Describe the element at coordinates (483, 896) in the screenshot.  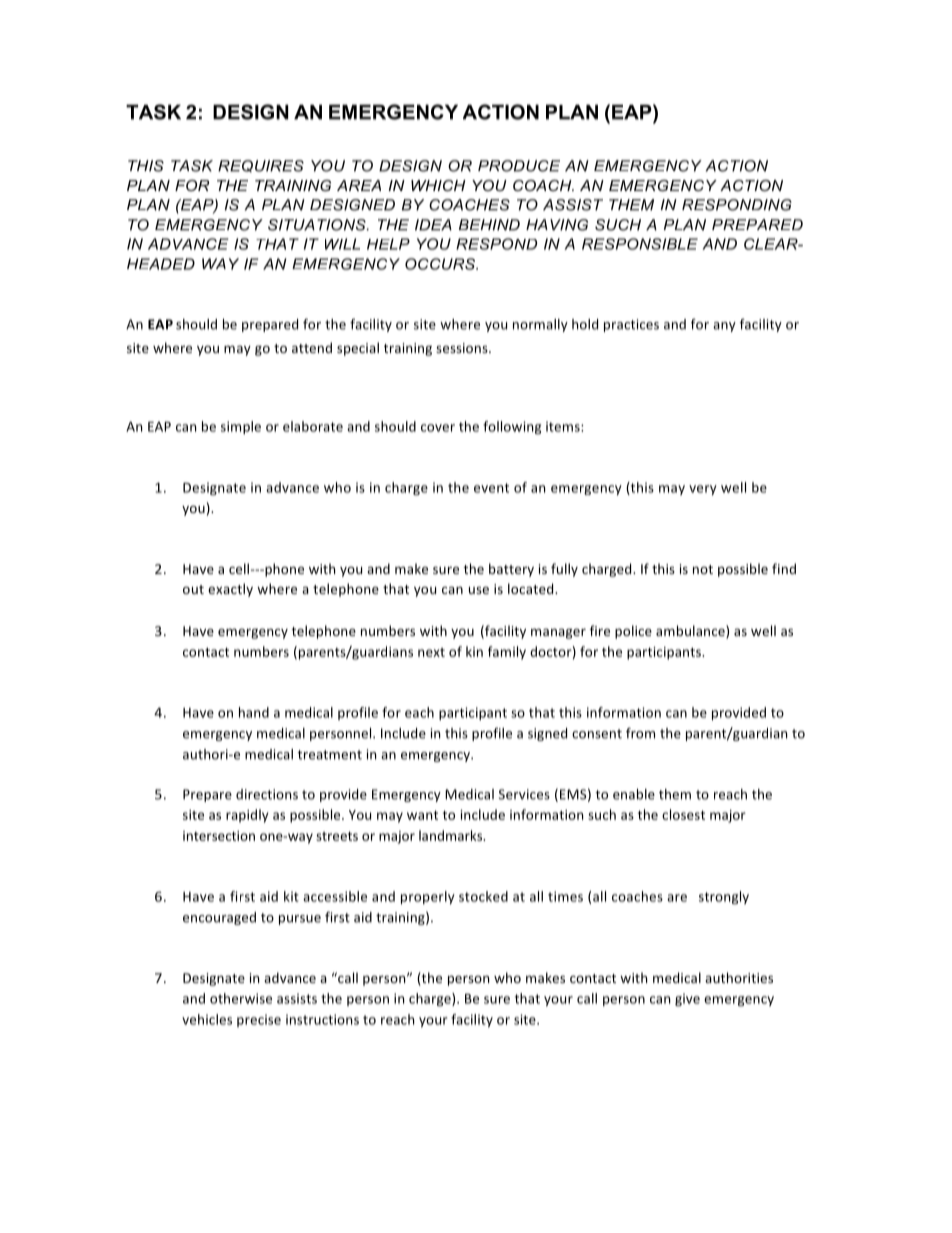
I see `stocked` at that location.
